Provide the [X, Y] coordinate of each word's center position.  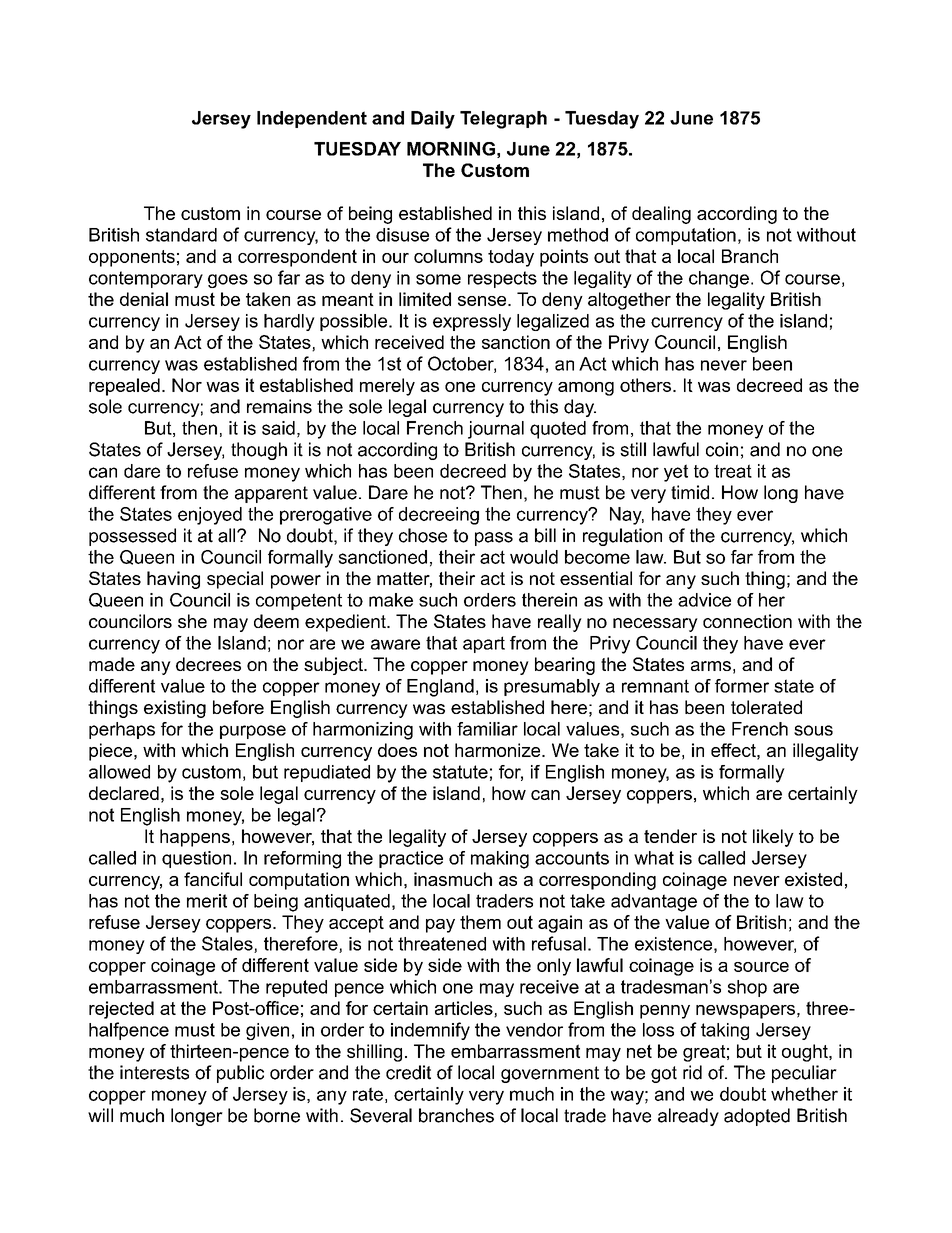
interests [154, 1072]
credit [408, 1072]
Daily [433, 120]
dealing [661, 215]
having [173, 580]
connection [747, 621]
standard [181, 235]
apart [484, 644]
